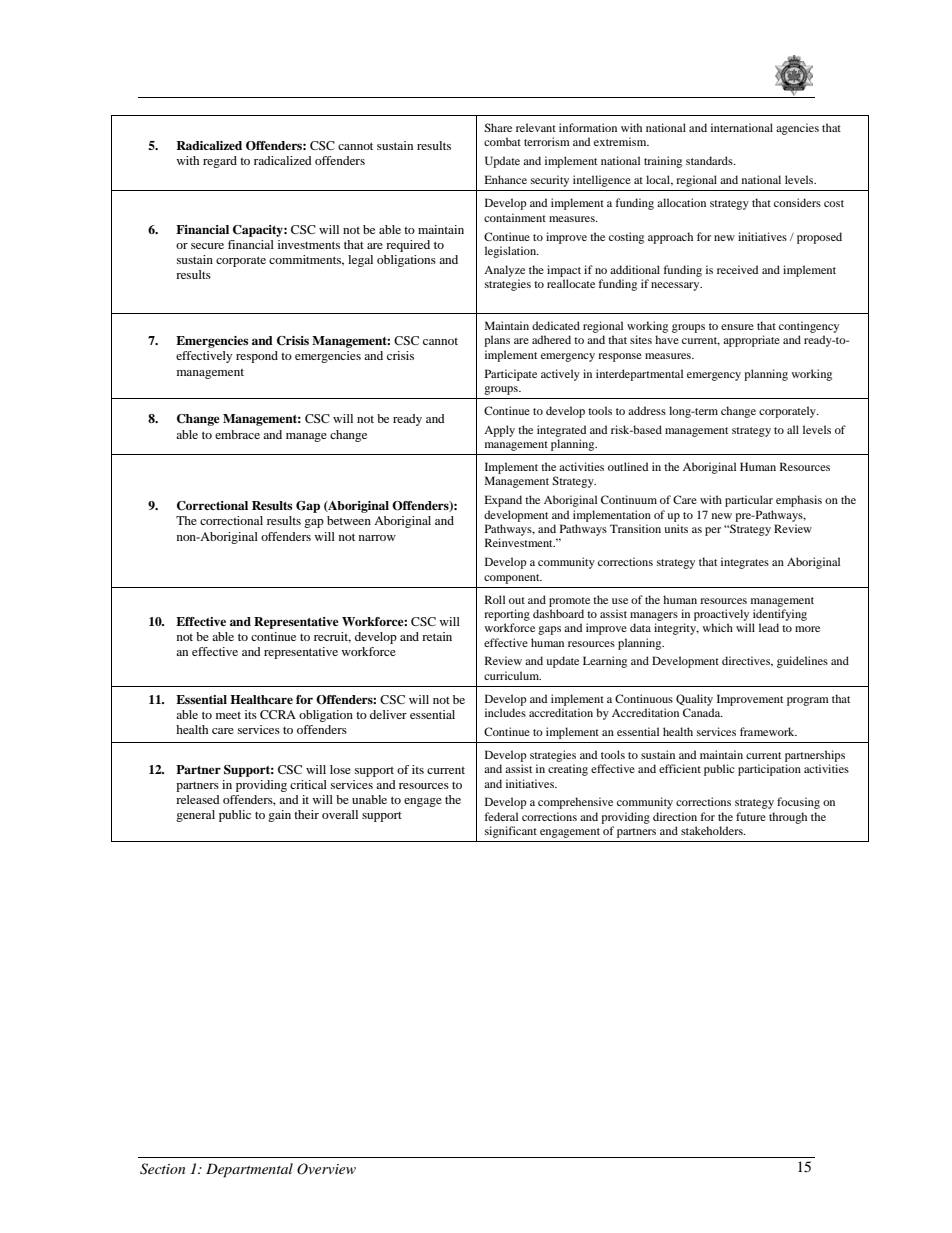 The height and width of the document is (1233, 952). What do you see at coordinates (162, 1169) in the document?
I see `Section` at bounding box center [162, 1169].
